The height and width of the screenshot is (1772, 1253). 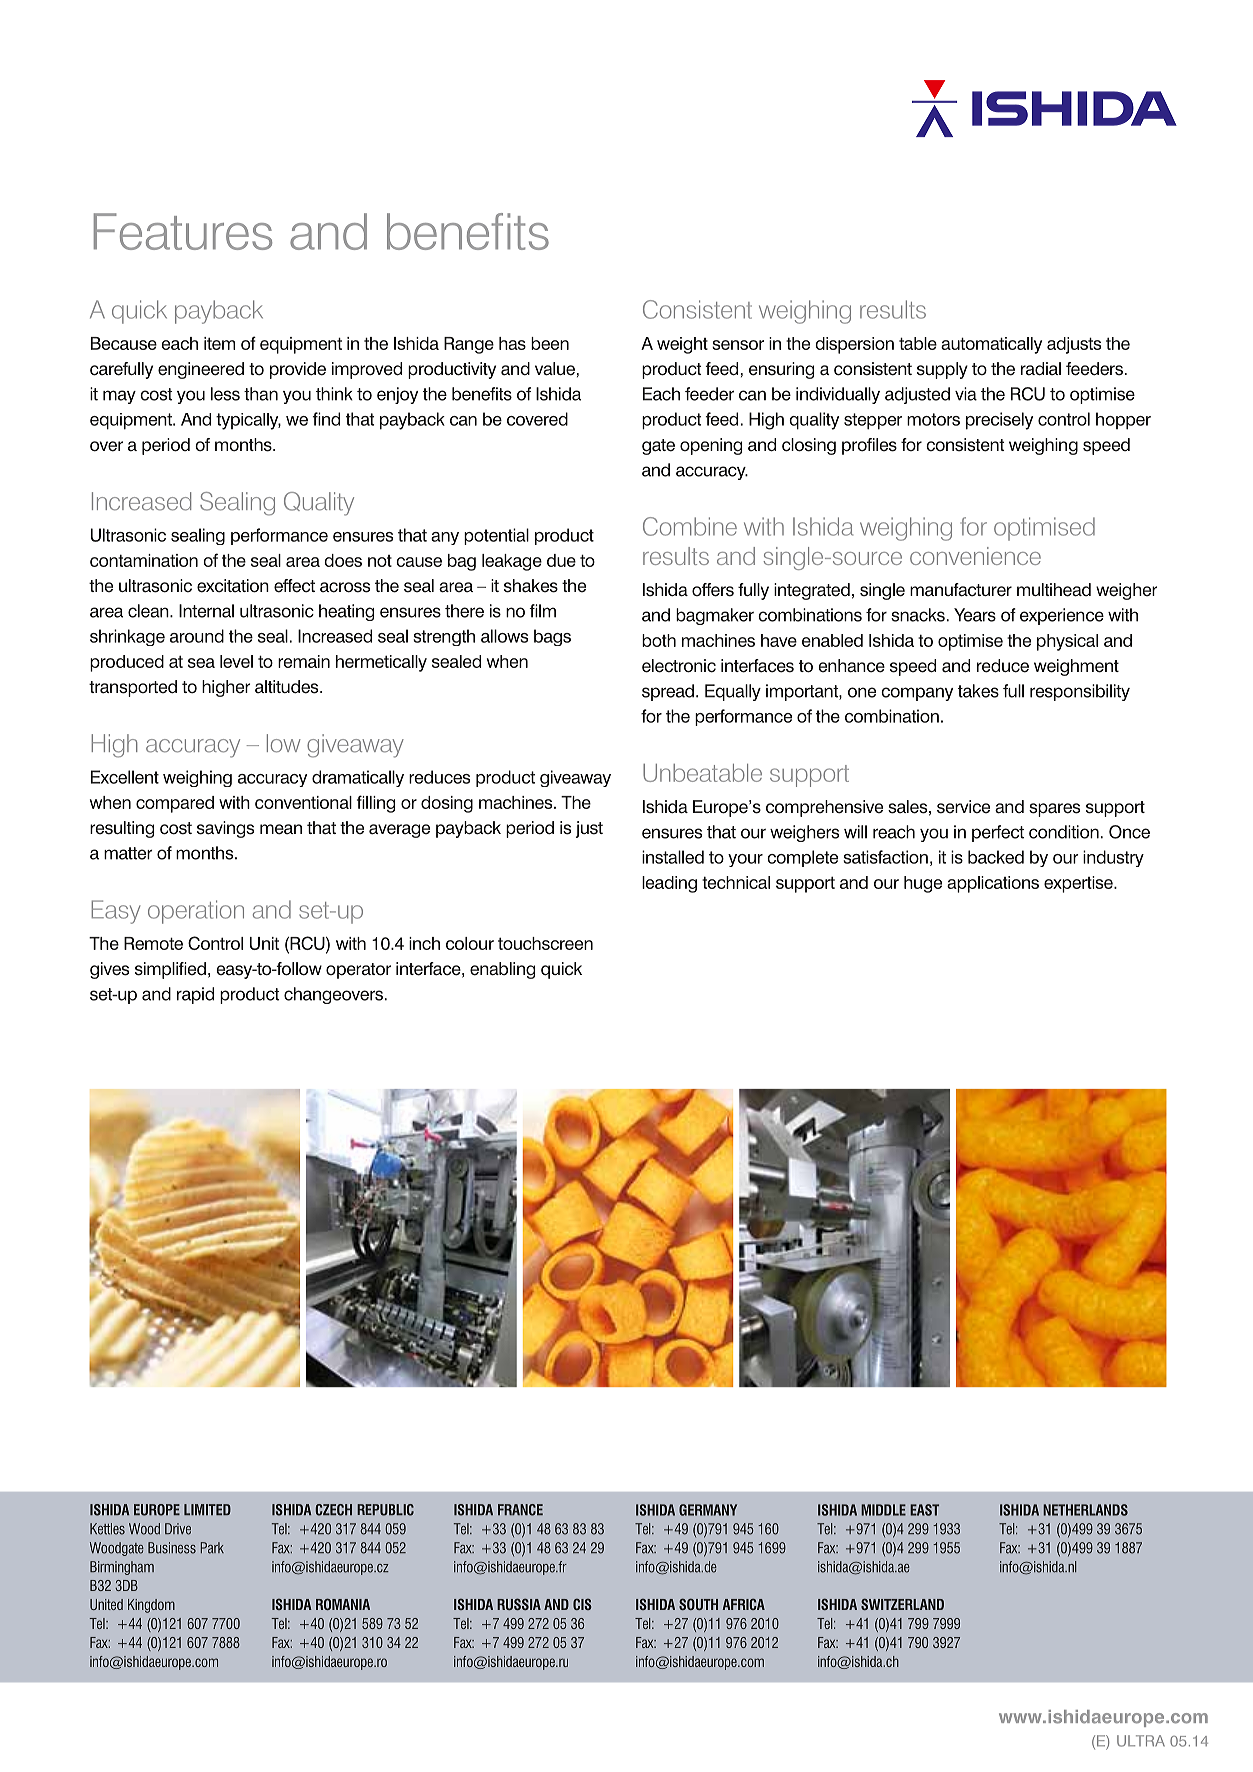 I want to click on leading, so click(x=669, y=884).
